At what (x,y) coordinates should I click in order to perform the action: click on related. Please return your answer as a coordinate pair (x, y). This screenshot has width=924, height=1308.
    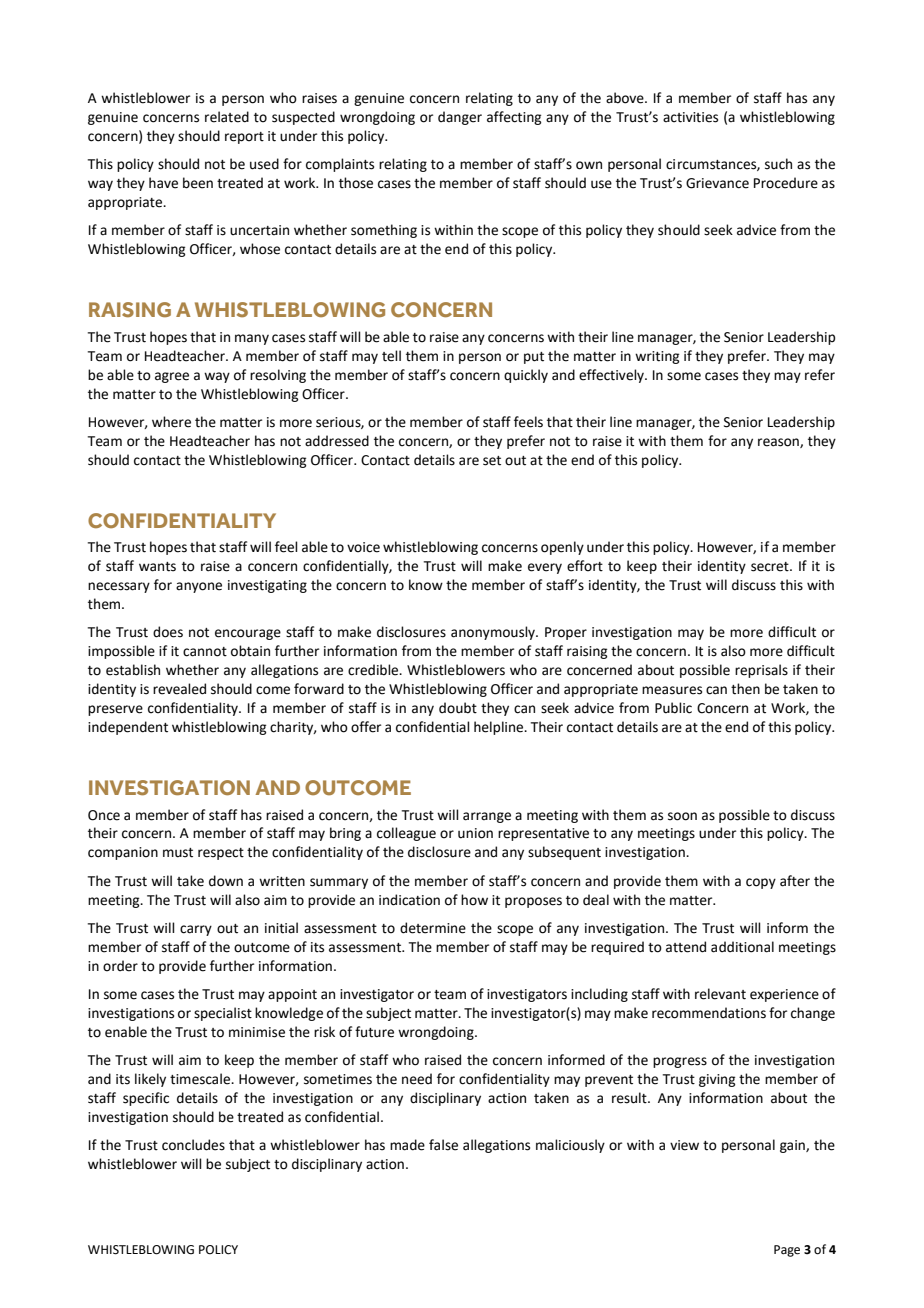
    Looking at the image, I should click on (227, 117).
